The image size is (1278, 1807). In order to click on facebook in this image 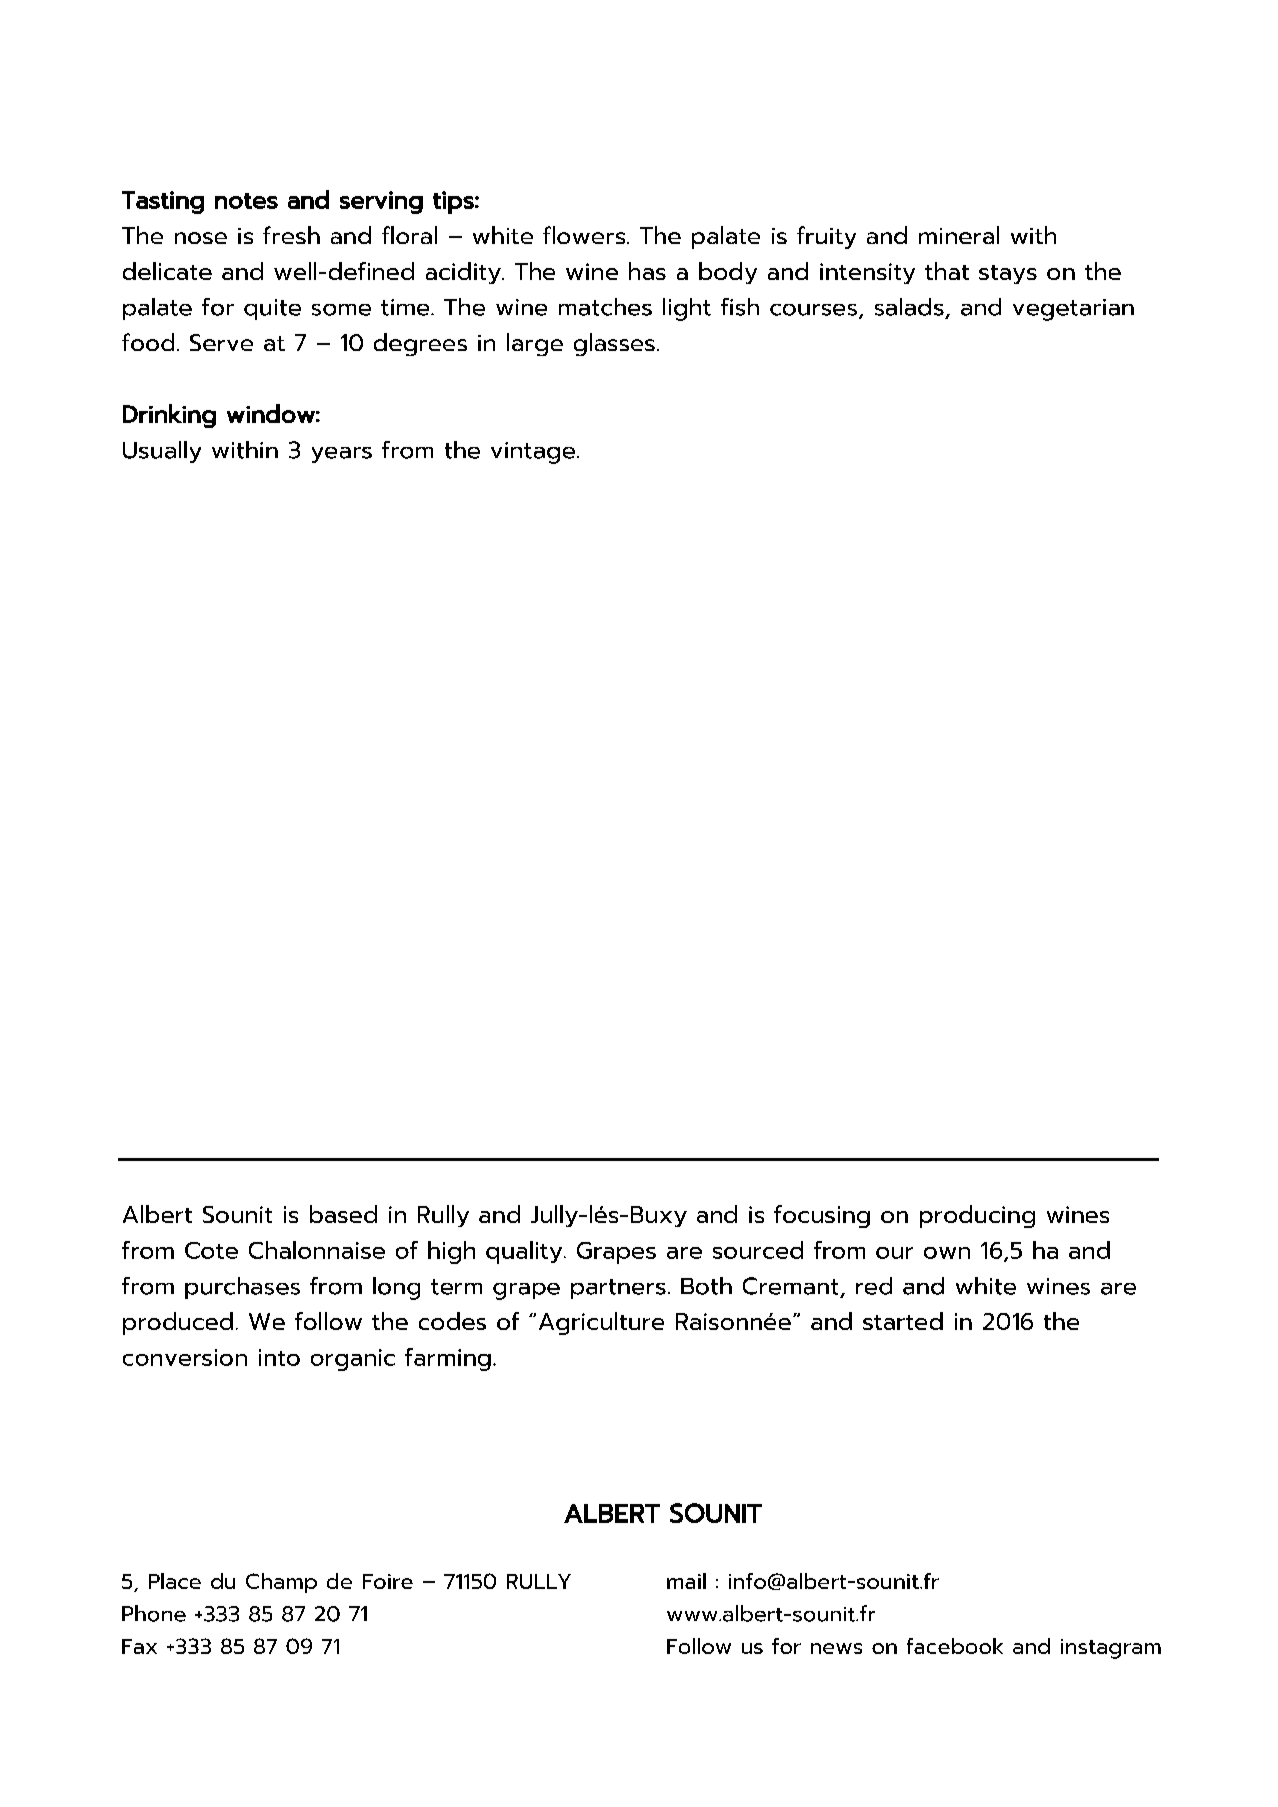, I will do `click(955, 1646)`.
